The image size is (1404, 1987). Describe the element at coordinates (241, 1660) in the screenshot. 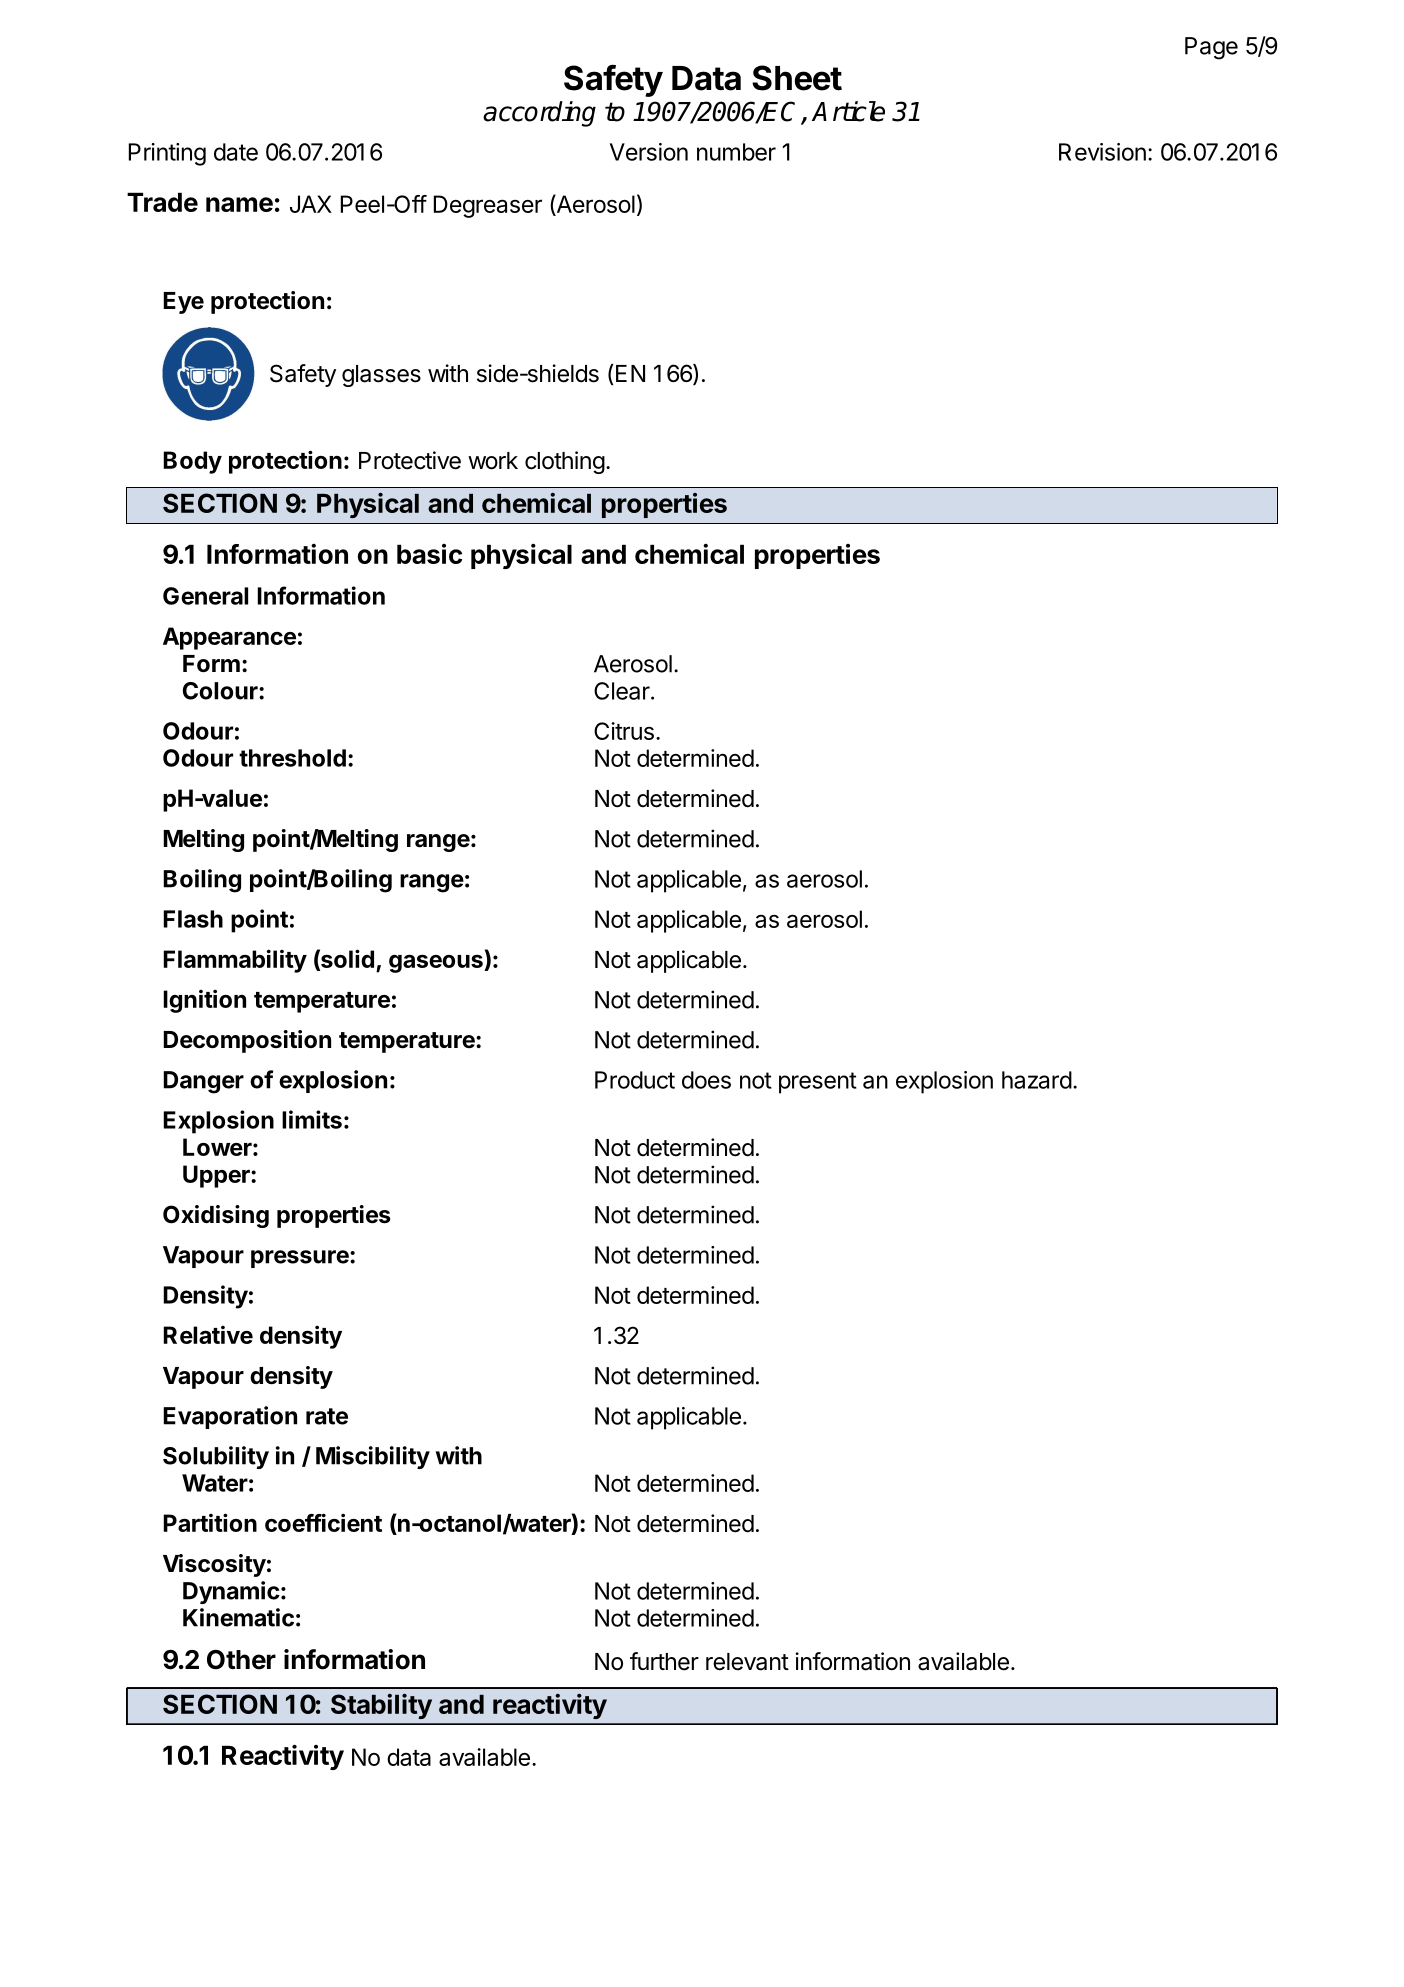

I see `Other` at that location.
